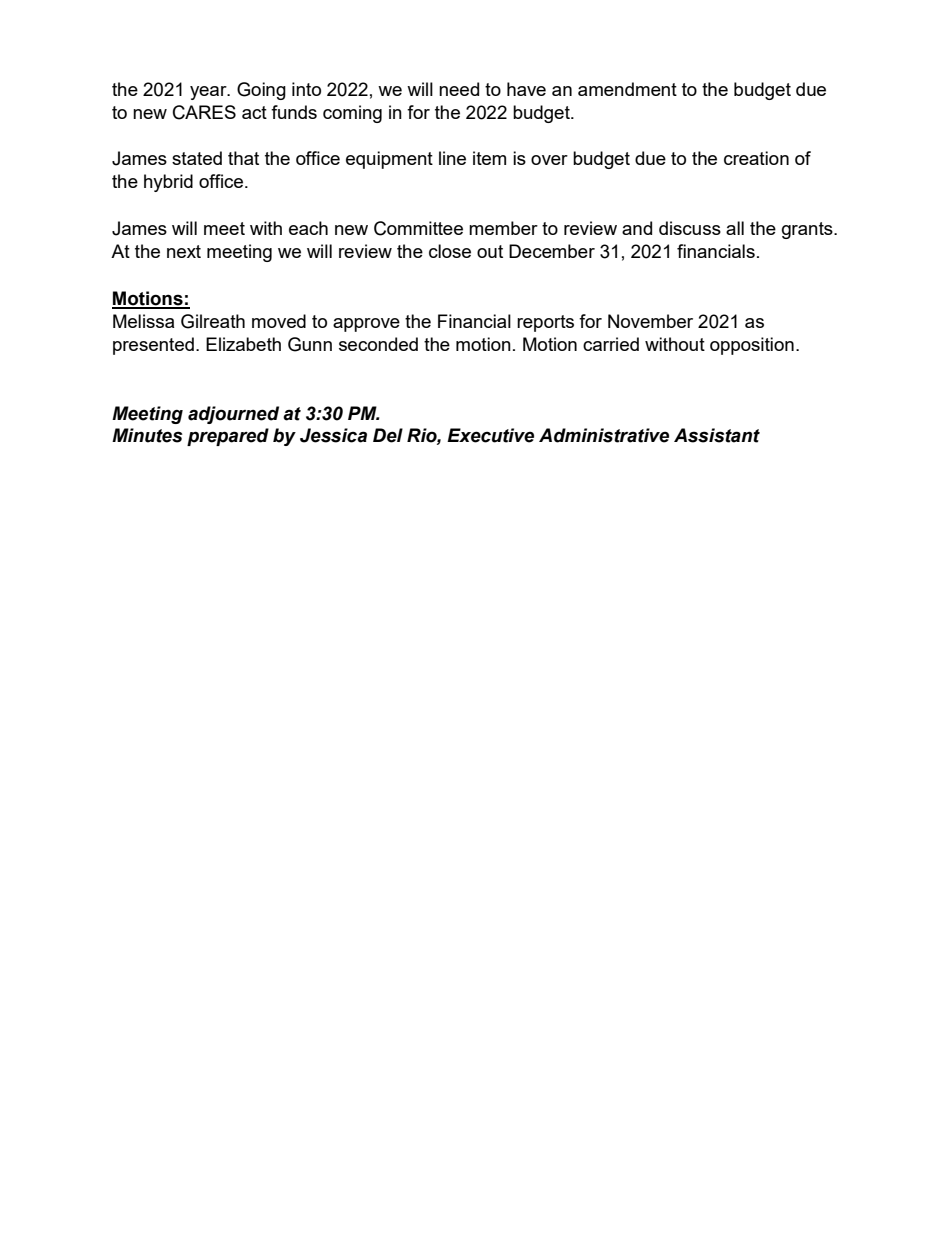 The height and width of the screenshot is (1233, 952). I want to click on year, so click(209, 93).
